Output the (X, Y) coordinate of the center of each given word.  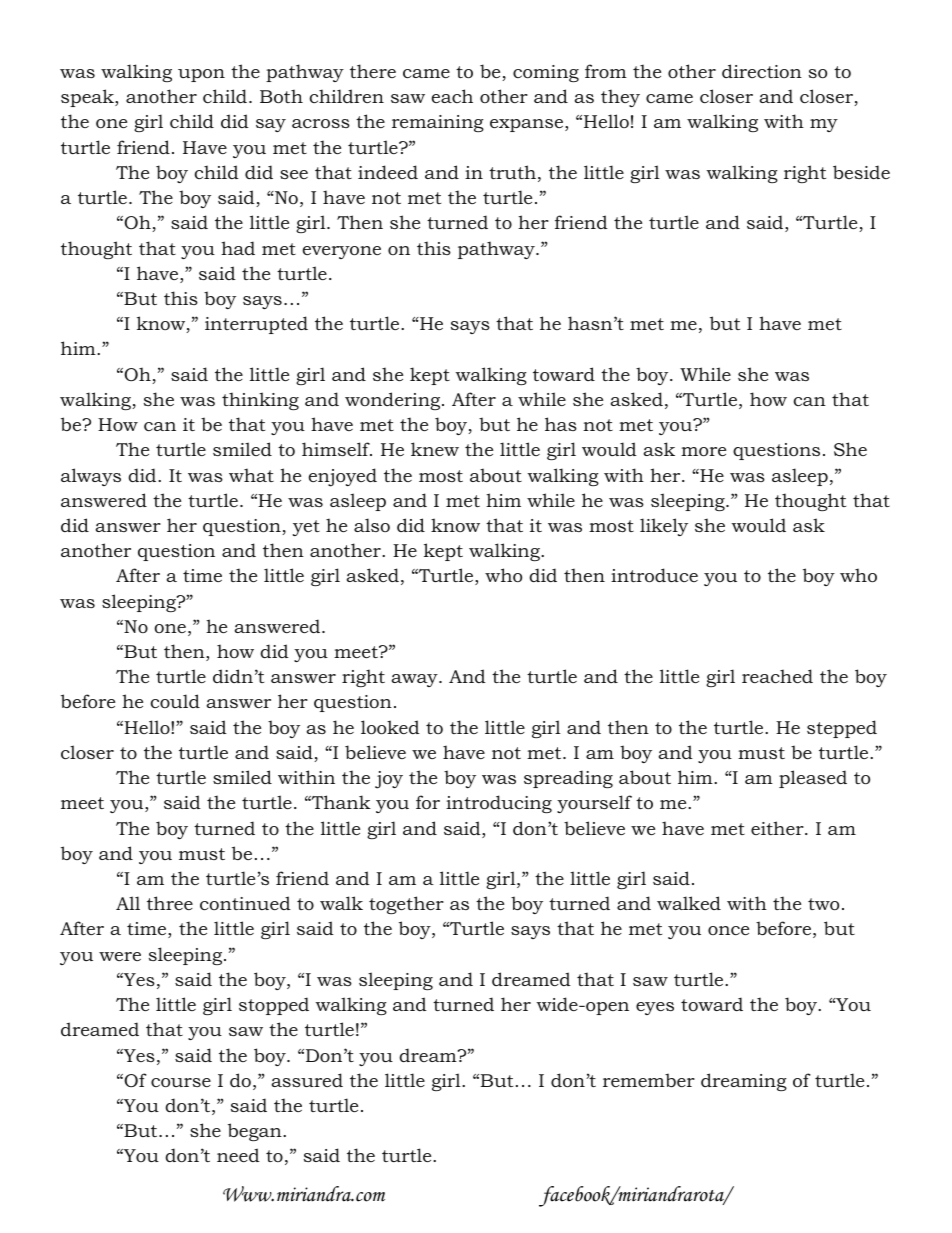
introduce (654, 575)
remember (649, 1080)
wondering (394, 401)
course (181, 1082)
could (175, 701)
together (406, 905)
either (778, 828)
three (170, 903)
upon (201, 75)
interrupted (256, 325)
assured (307, 1080)
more (703, 451)
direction (762, 71)
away (416, 680)
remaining (438, 123)
